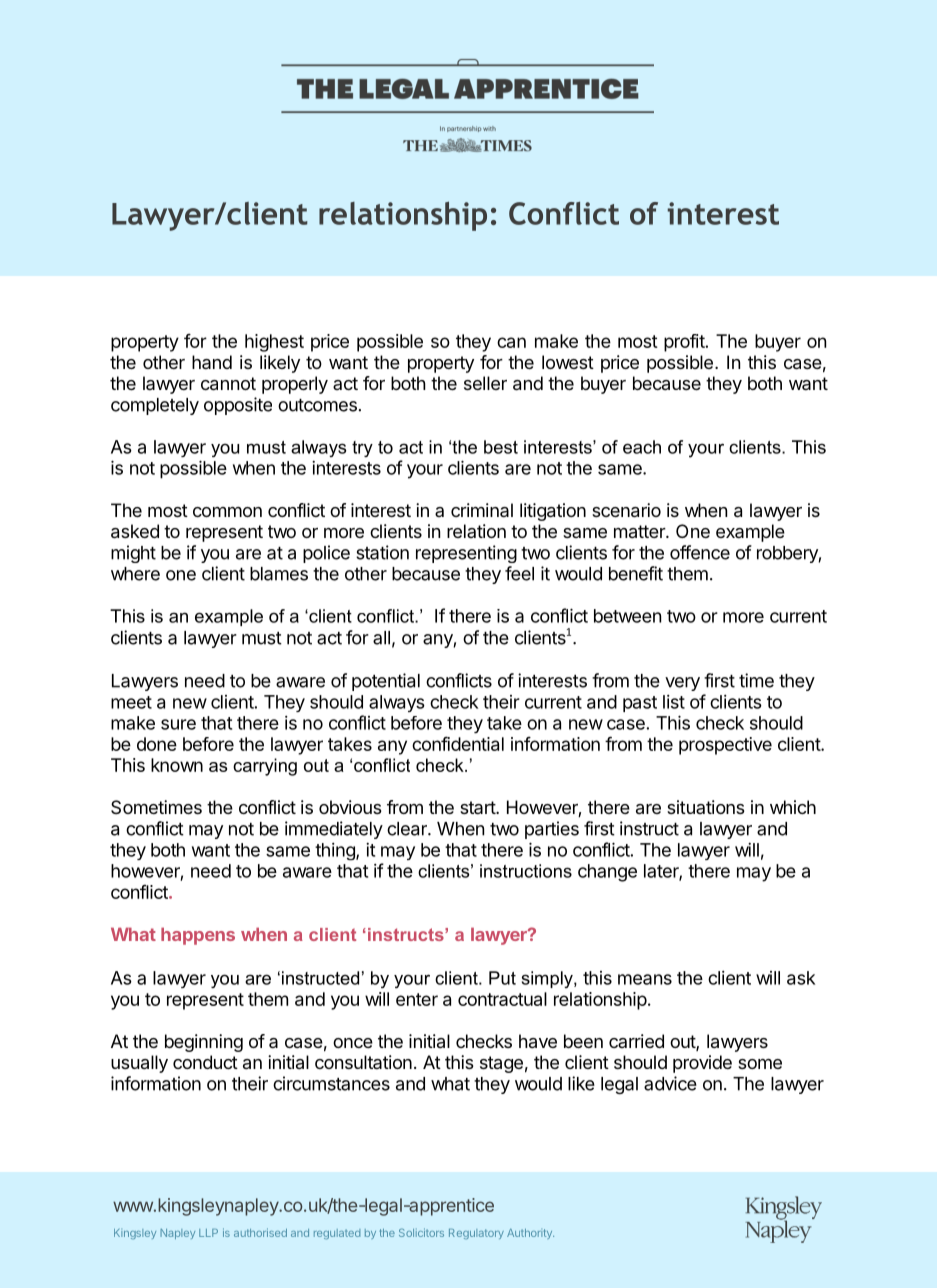  What do you see at coordinates (208, 1233) in the document?
I see `LLP` at bounding box center [208, 1233].
